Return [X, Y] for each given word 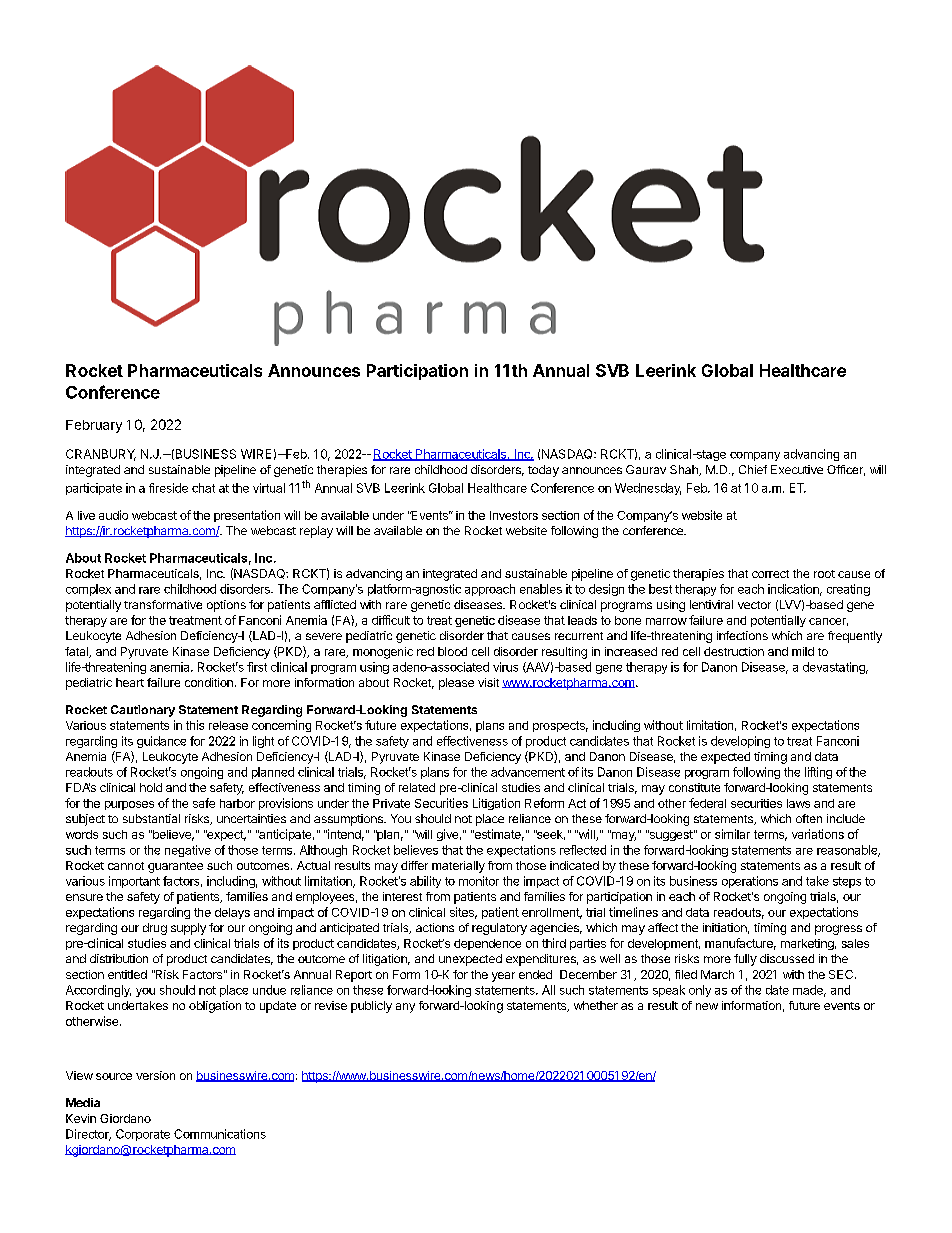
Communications [220, 1134]
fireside [168, 488]
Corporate [143, 1135]
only [700, 991]
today [543, 471]
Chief [753, 469]
